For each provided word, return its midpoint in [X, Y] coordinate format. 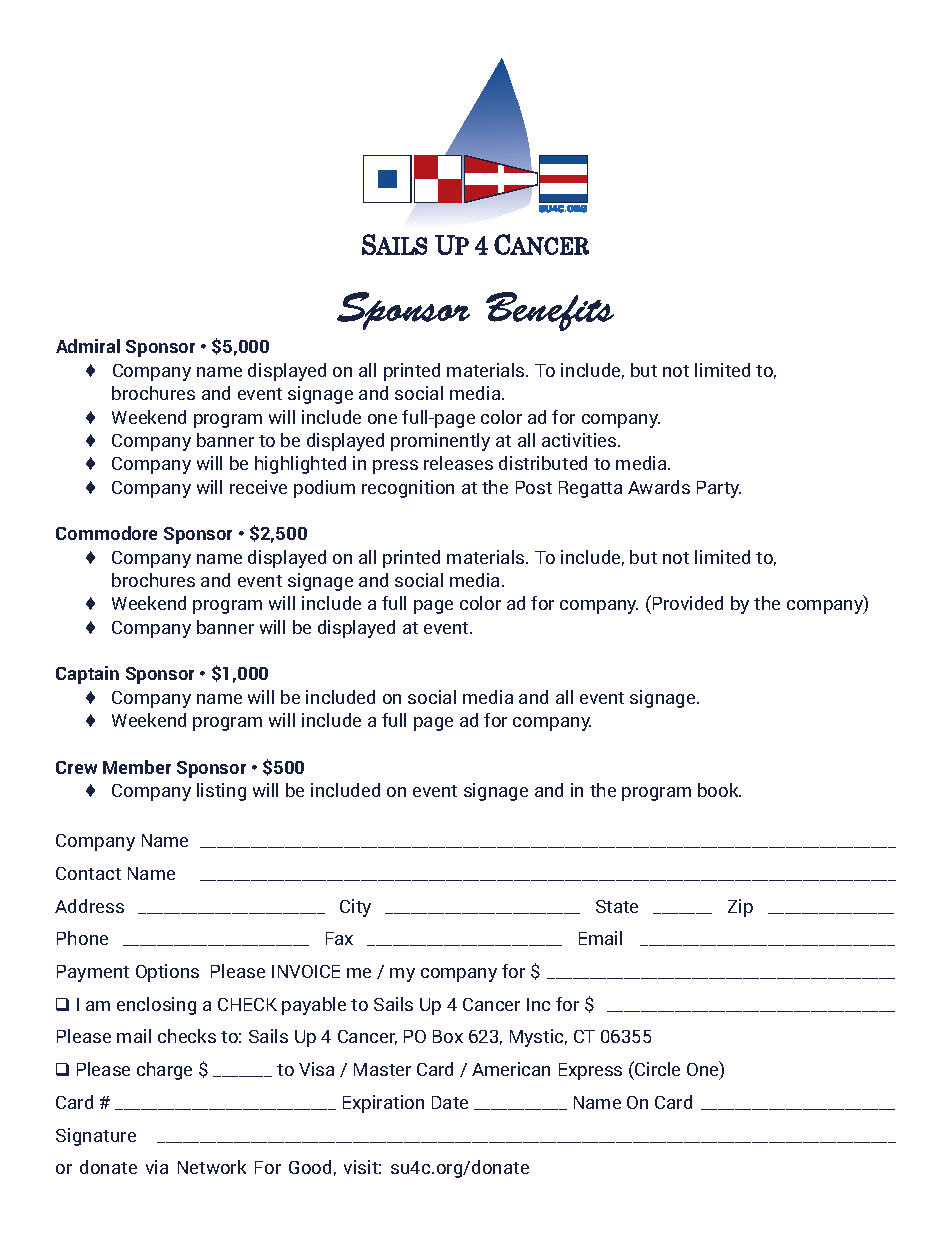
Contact [88, 873]
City [355, 908]
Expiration [383, 1104]
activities [580, 440]
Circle [656, 1068]
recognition [408, 489]
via [157, 1167]
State [617, 906]
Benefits [550, 311]
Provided [688, 603]
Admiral [88, 346]
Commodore [106, 533]
